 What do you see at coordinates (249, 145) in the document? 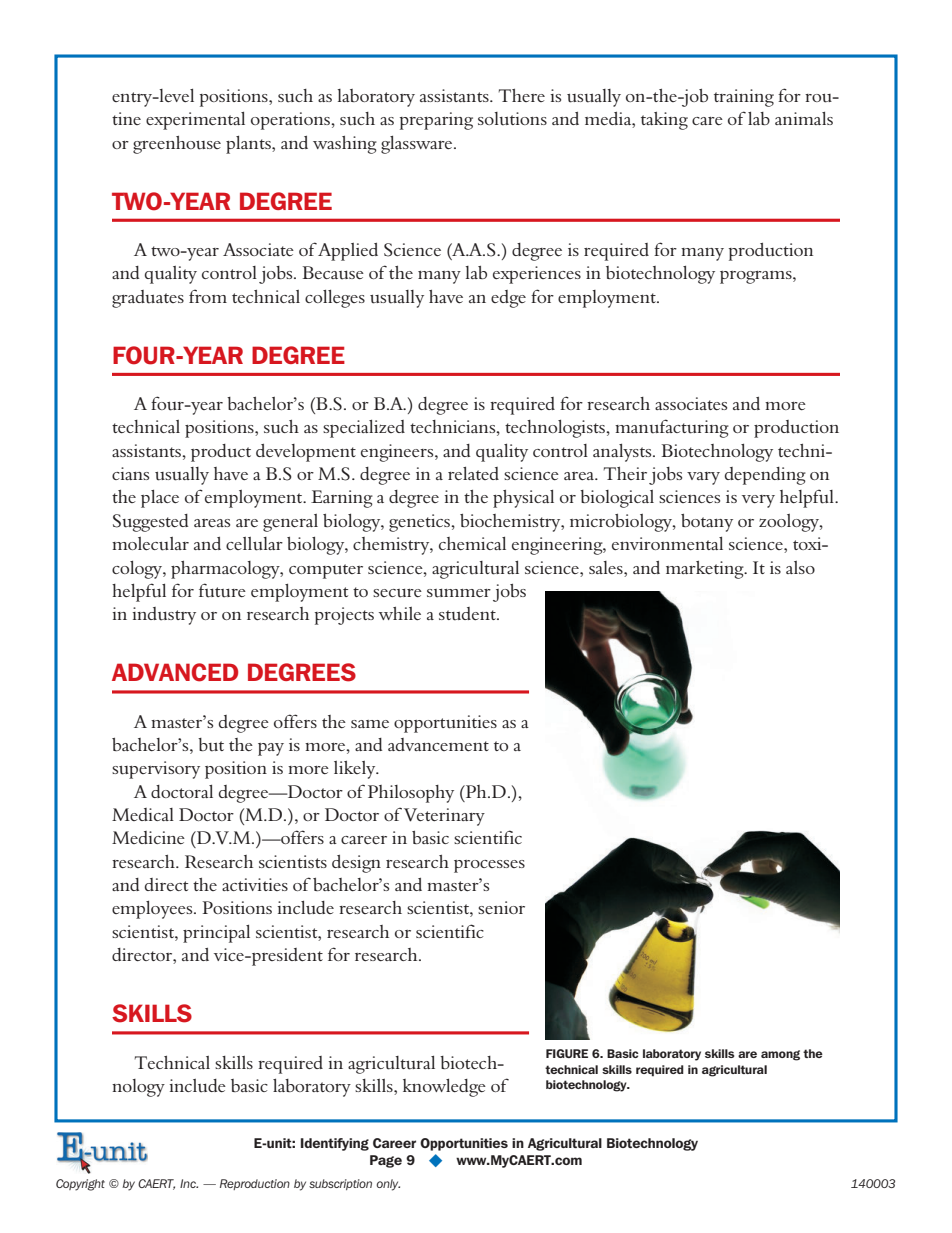
I see `plants` at bounding box center [249, 145].
